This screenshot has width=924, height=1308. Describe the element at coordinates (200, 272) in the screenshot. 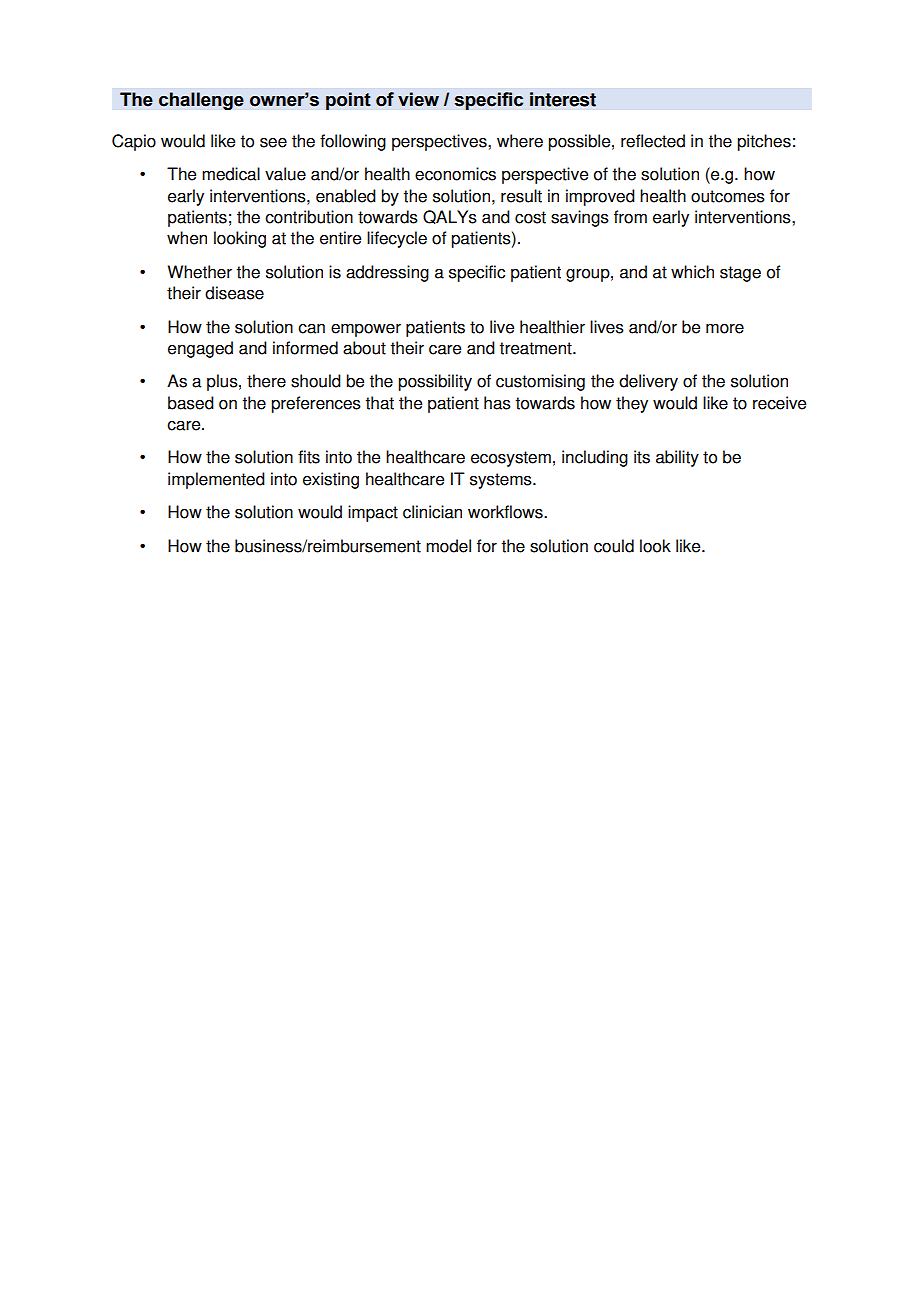

I see `Whether` at that location.
